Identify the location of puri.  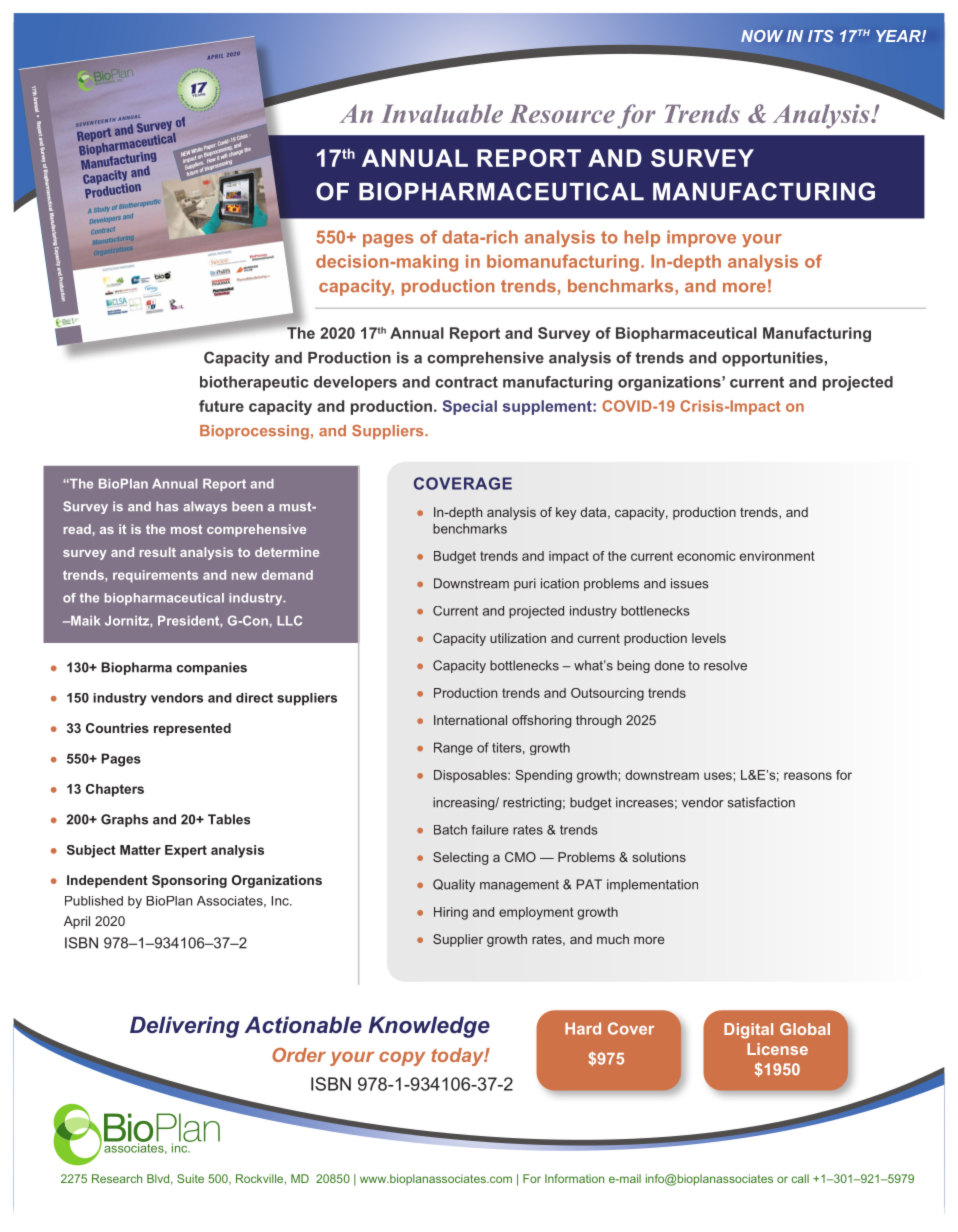
(525, 584).
